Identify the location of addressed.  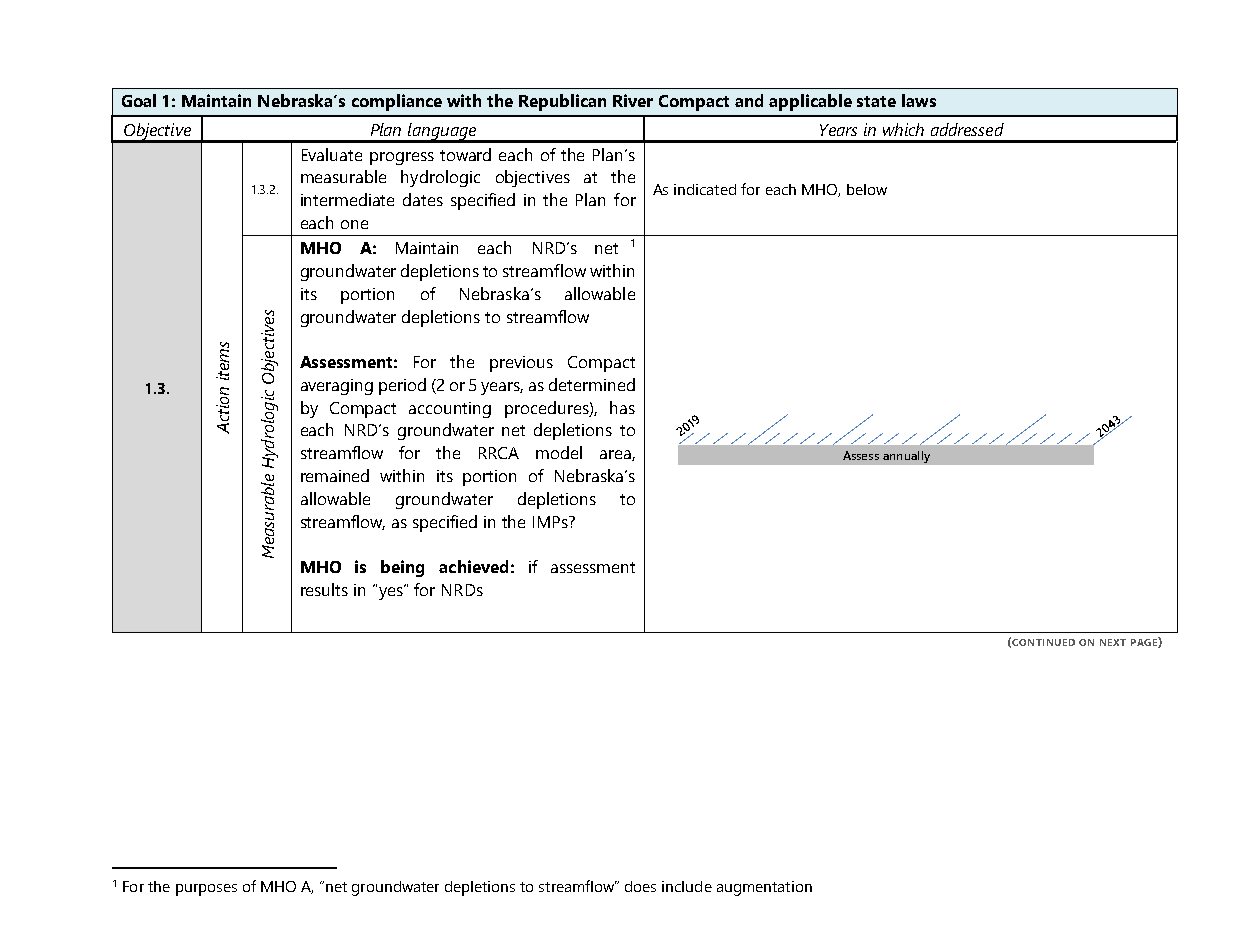
(967, 129).
